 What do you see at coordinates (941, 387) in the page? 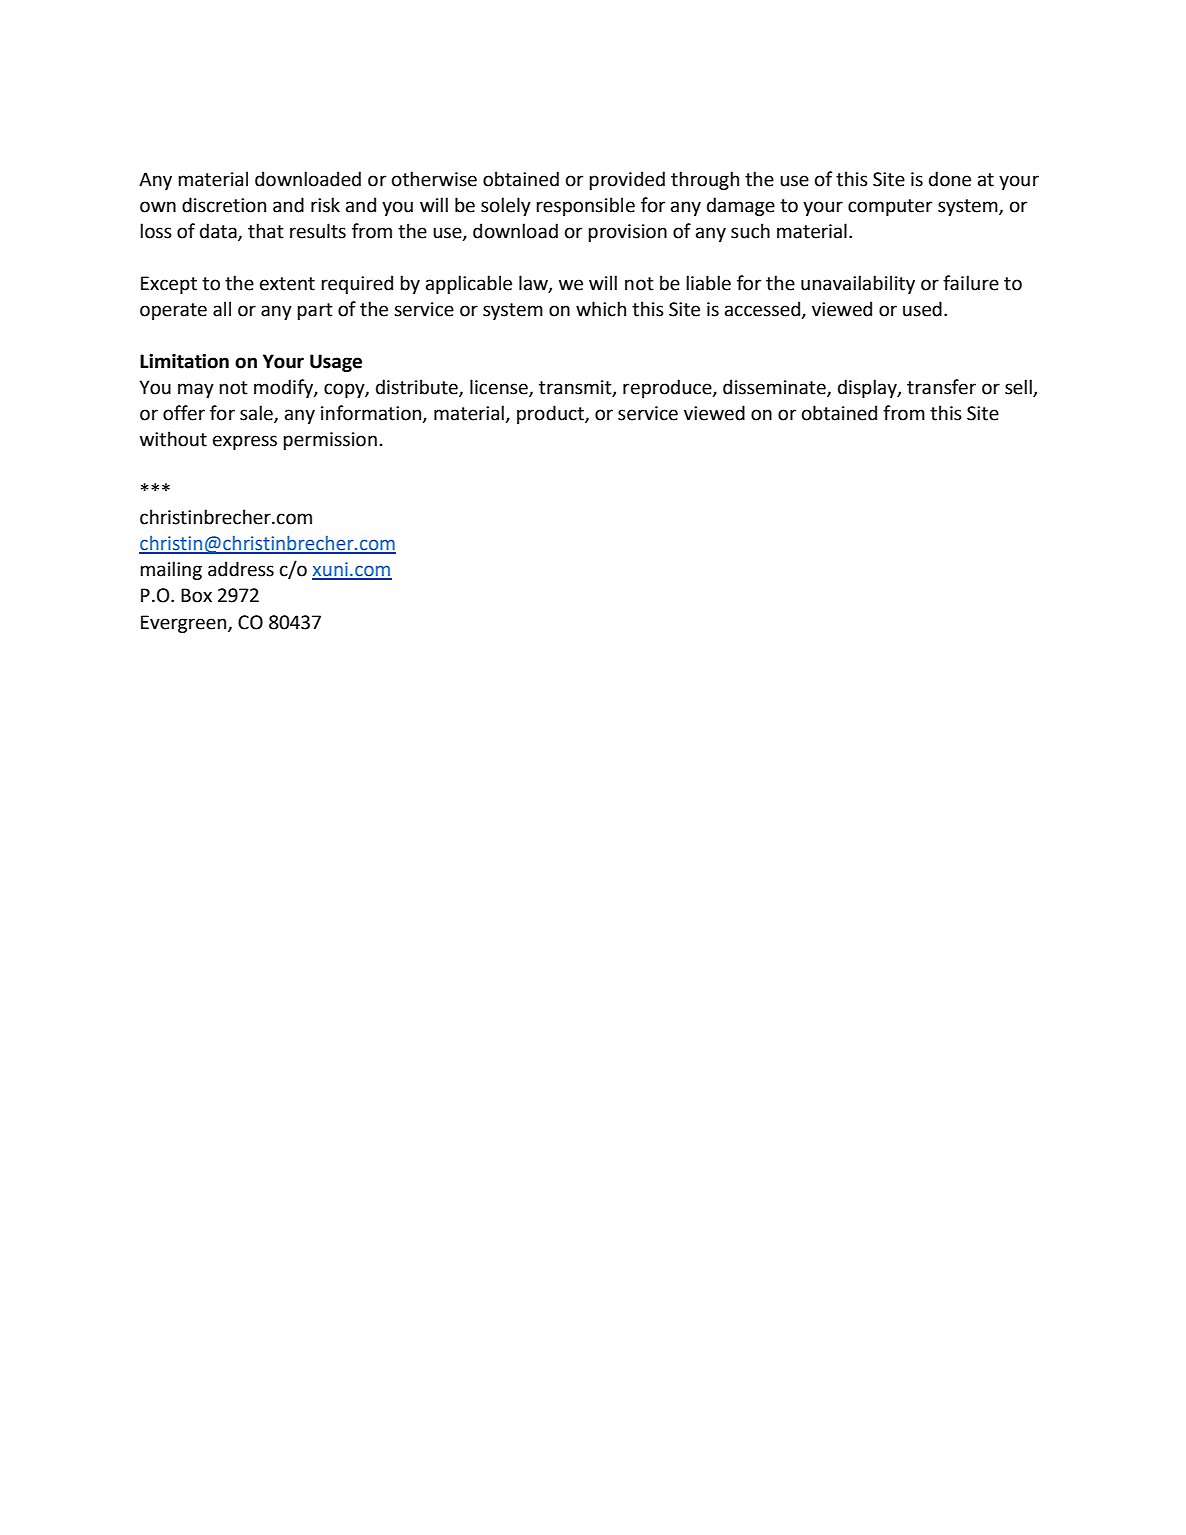
I see `transfer` at bounding box center [941, 387].
